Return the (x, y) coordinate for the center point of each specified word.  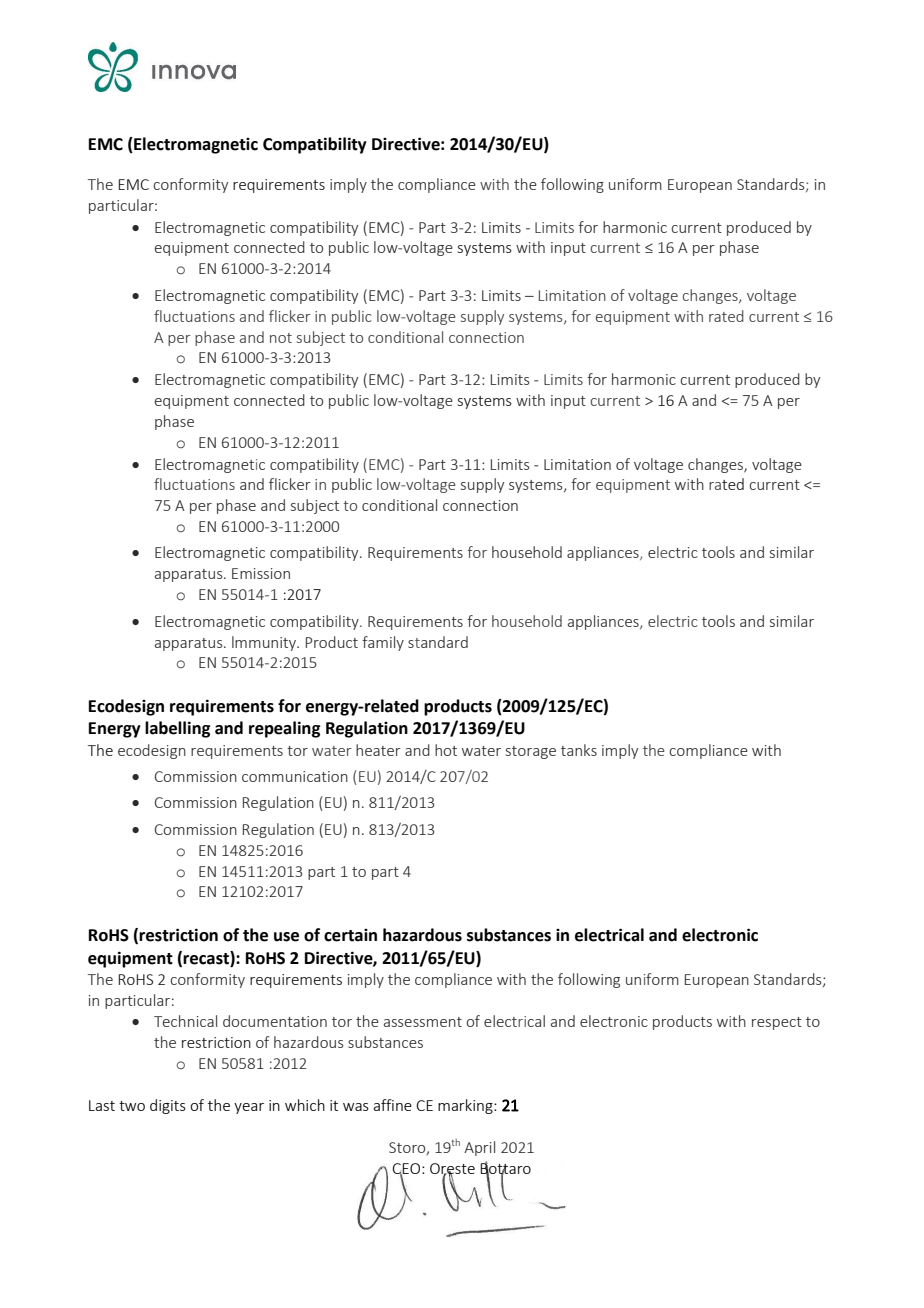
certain (350, 935)
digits (168, 1106)
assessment (423, 1022)
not (281, 338)
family (383, 643)
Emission (261, 573)
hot (446, 750)
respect (777, 1023)
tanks (579, 750)
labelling (177, 729)
